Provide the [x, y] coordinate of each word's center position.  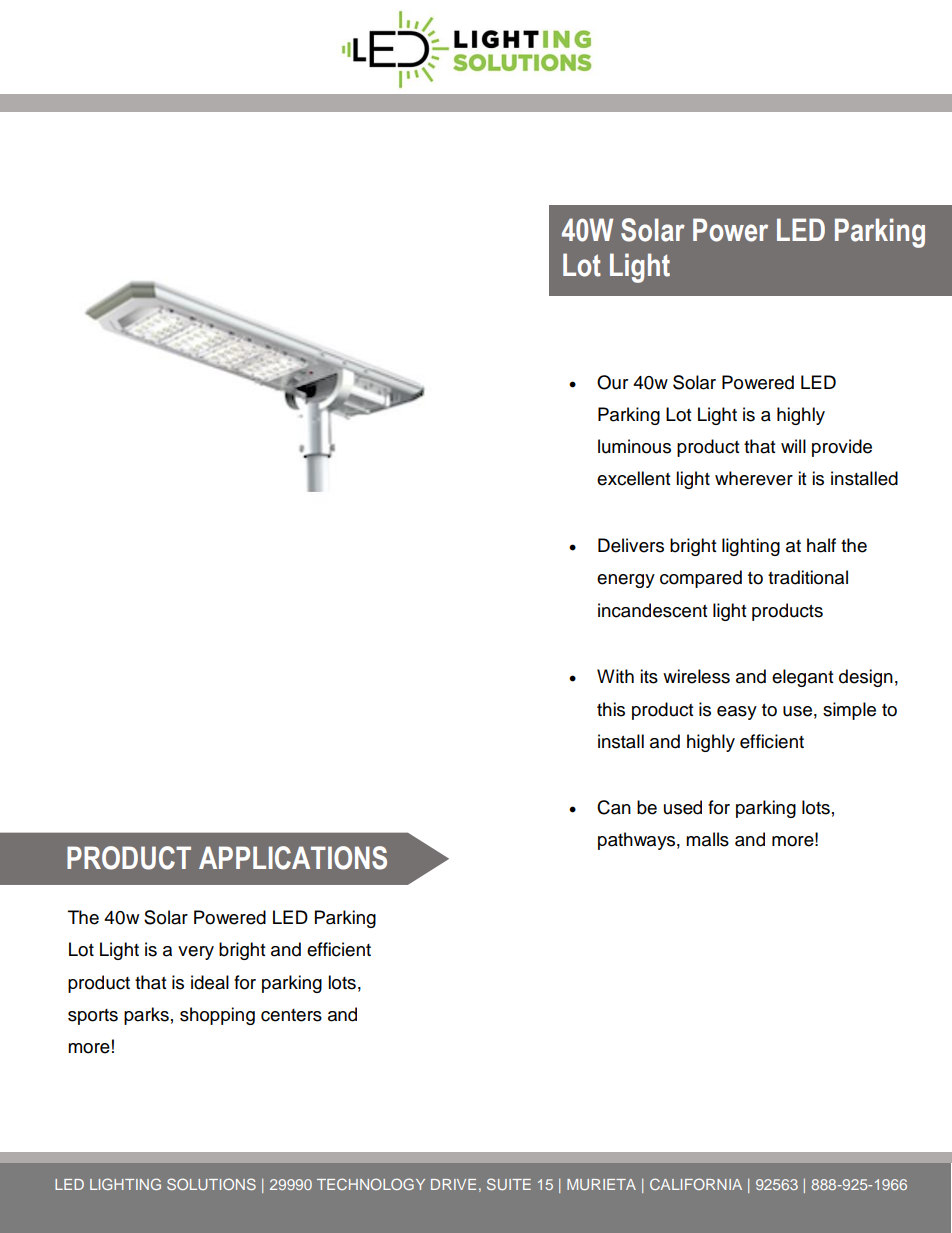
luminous [634, 446]
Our [612, 382]
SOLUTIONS [211, 1184]
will [793, 446]
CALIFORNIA [696, 1184]
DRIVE [453, 1184]
